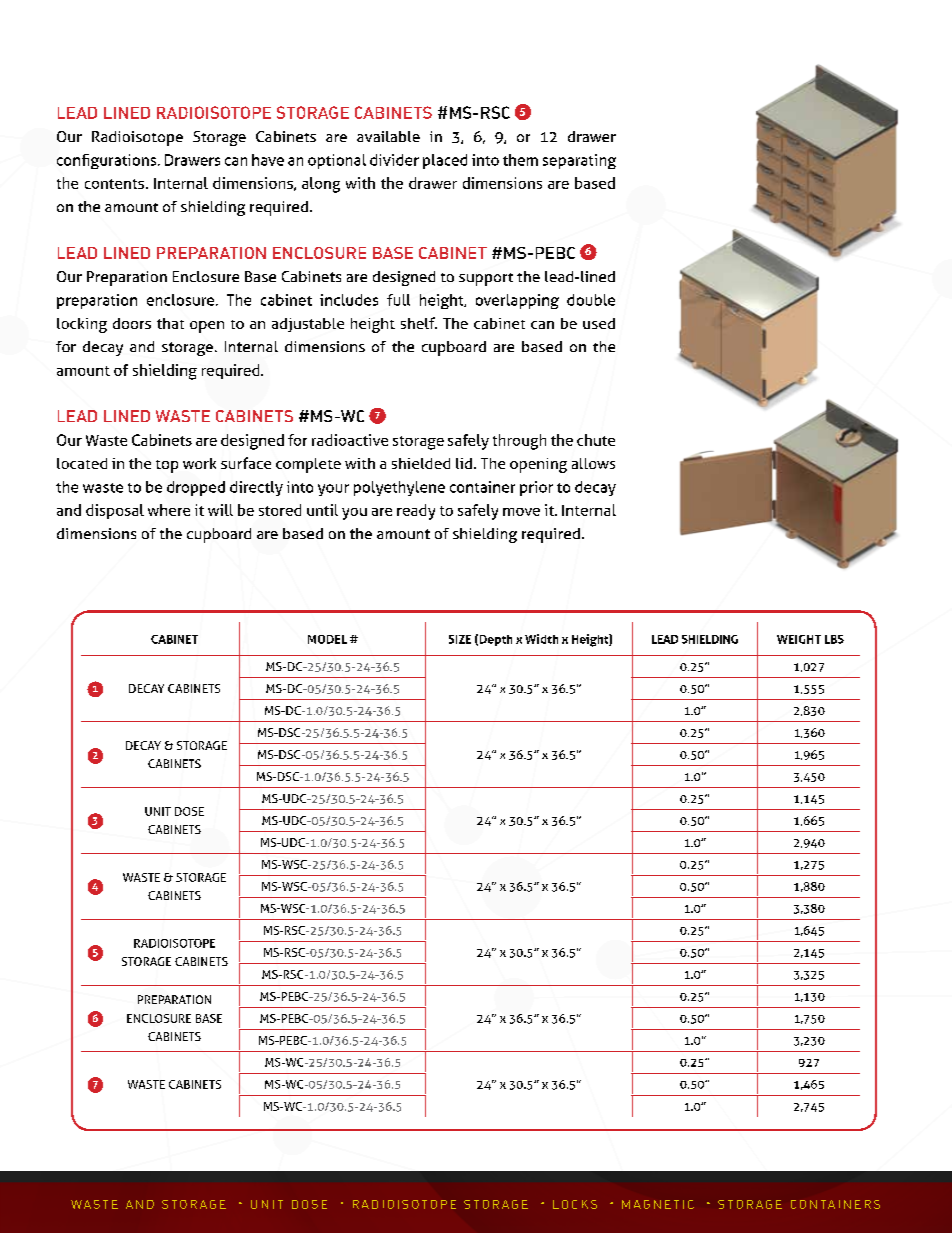  What do you see at coordinates (445, 161) in the screenshot?
I see `placed` at bounding box center [445, 161].
